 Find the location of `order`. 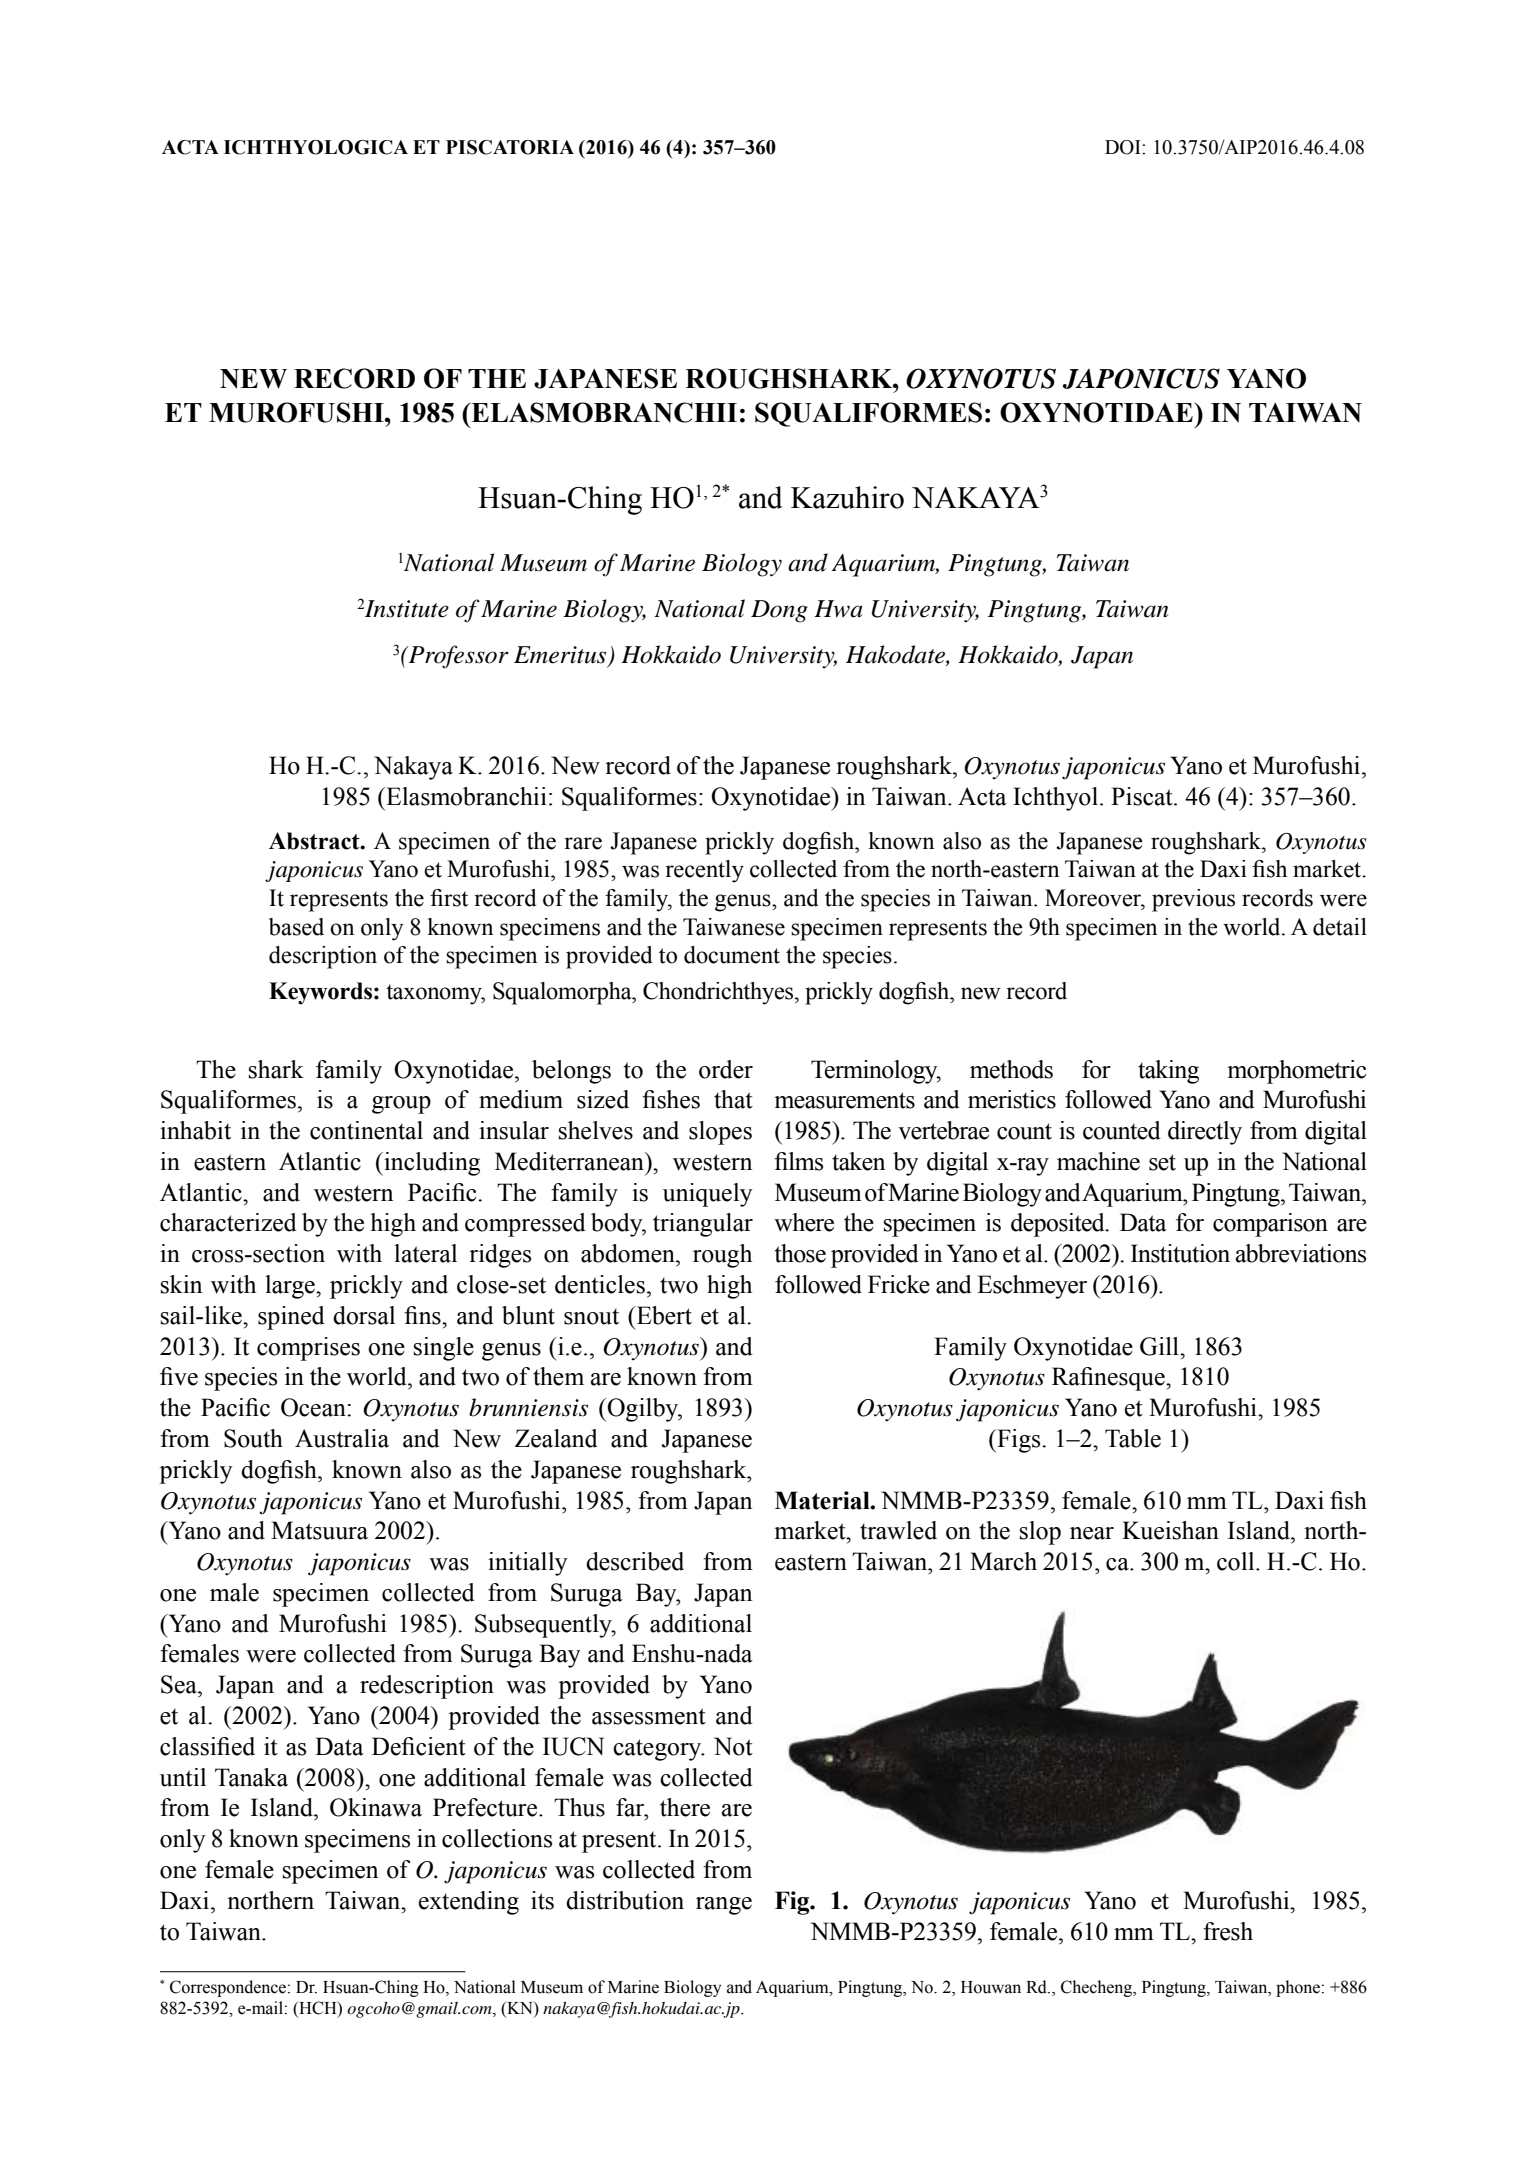

order is located at coordinates (726, 1069).
